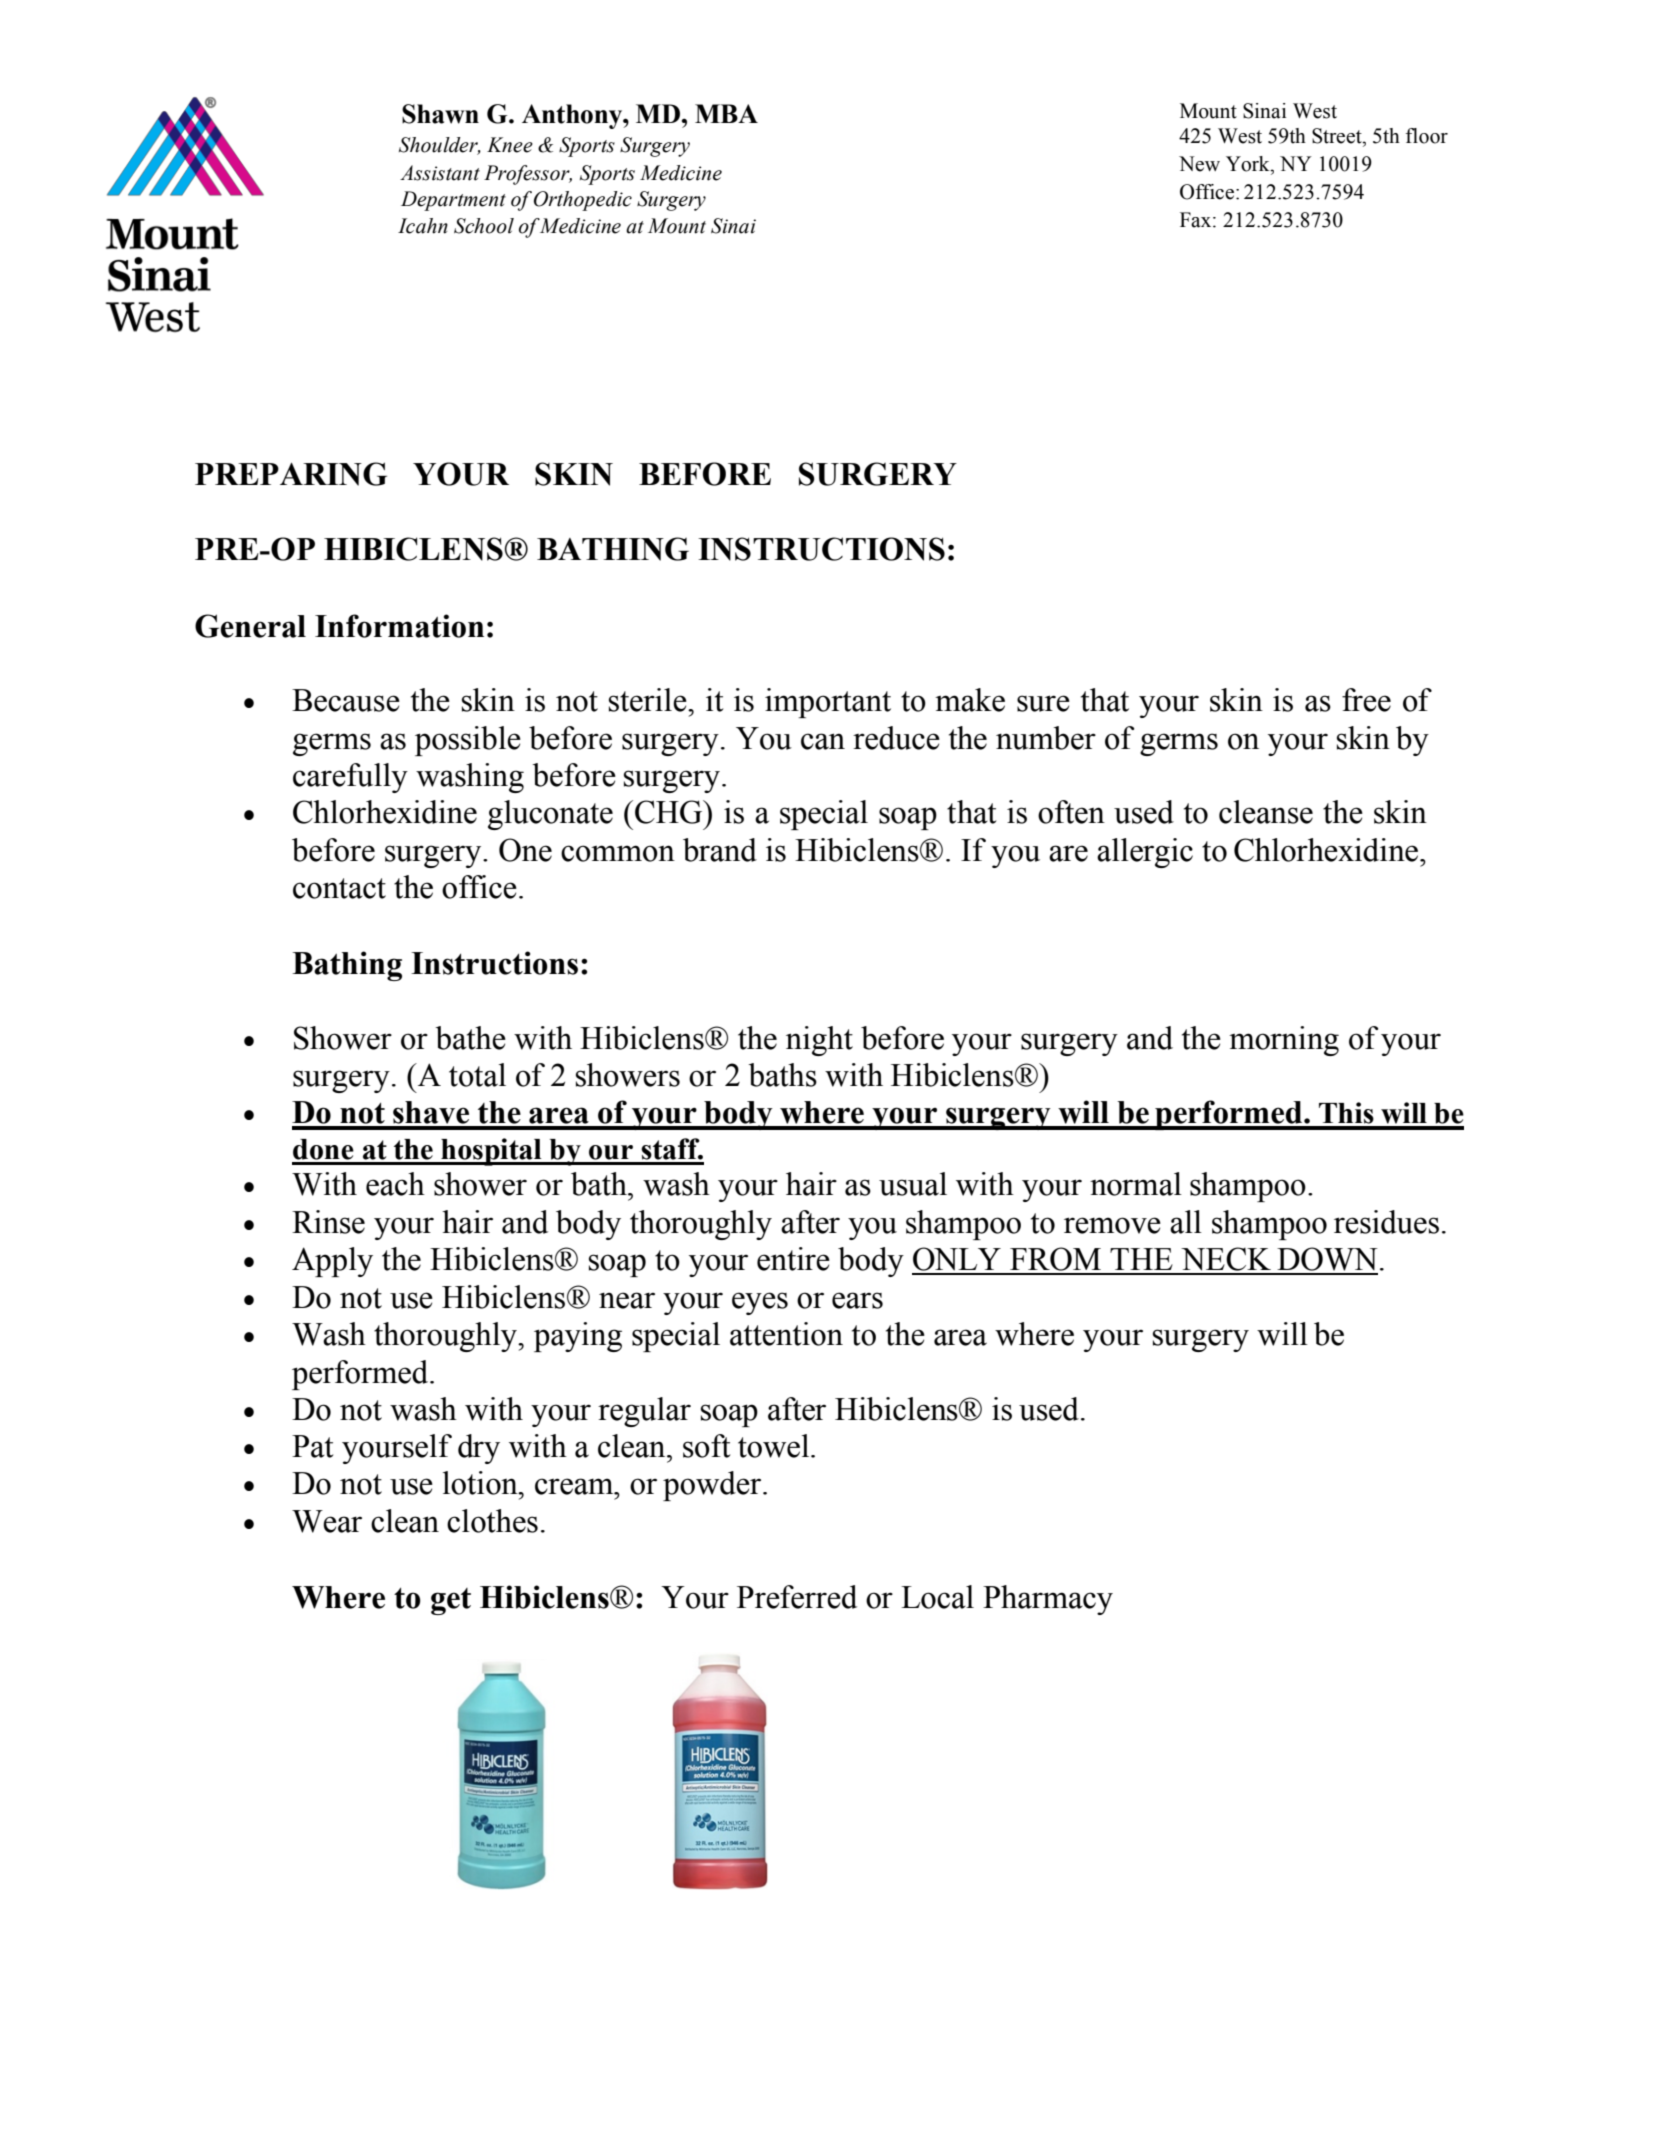 The width and height of the document is (1659, 2148). What do you see at coordinates (327, 1521) in the document?
I see `Wear` at bounding box center [327, 1521].
